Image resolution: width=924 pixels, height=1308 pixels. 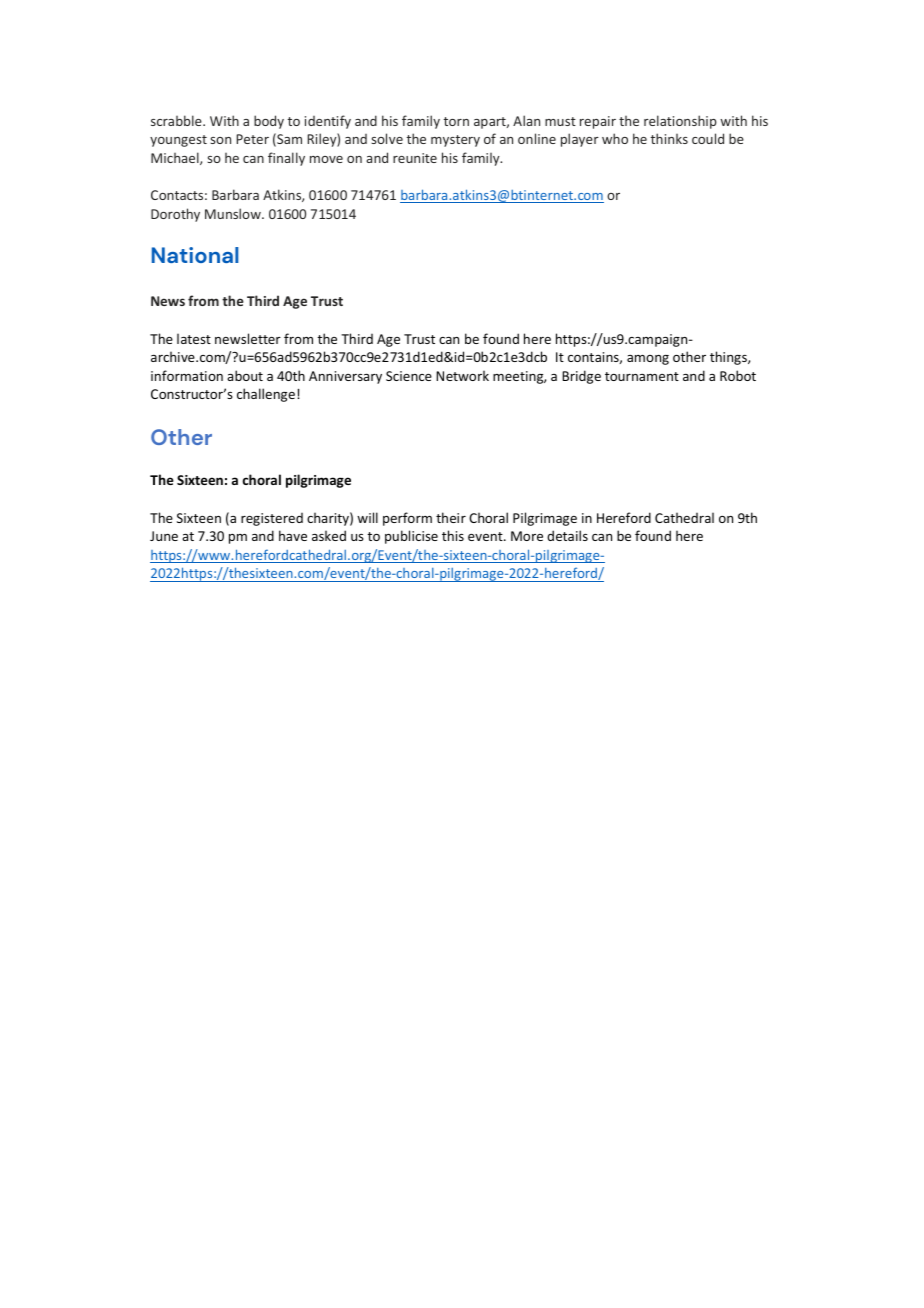 What do you see at coordinates (462, 375) in the page?
I see `Network` at bounding box center [462, 375].
